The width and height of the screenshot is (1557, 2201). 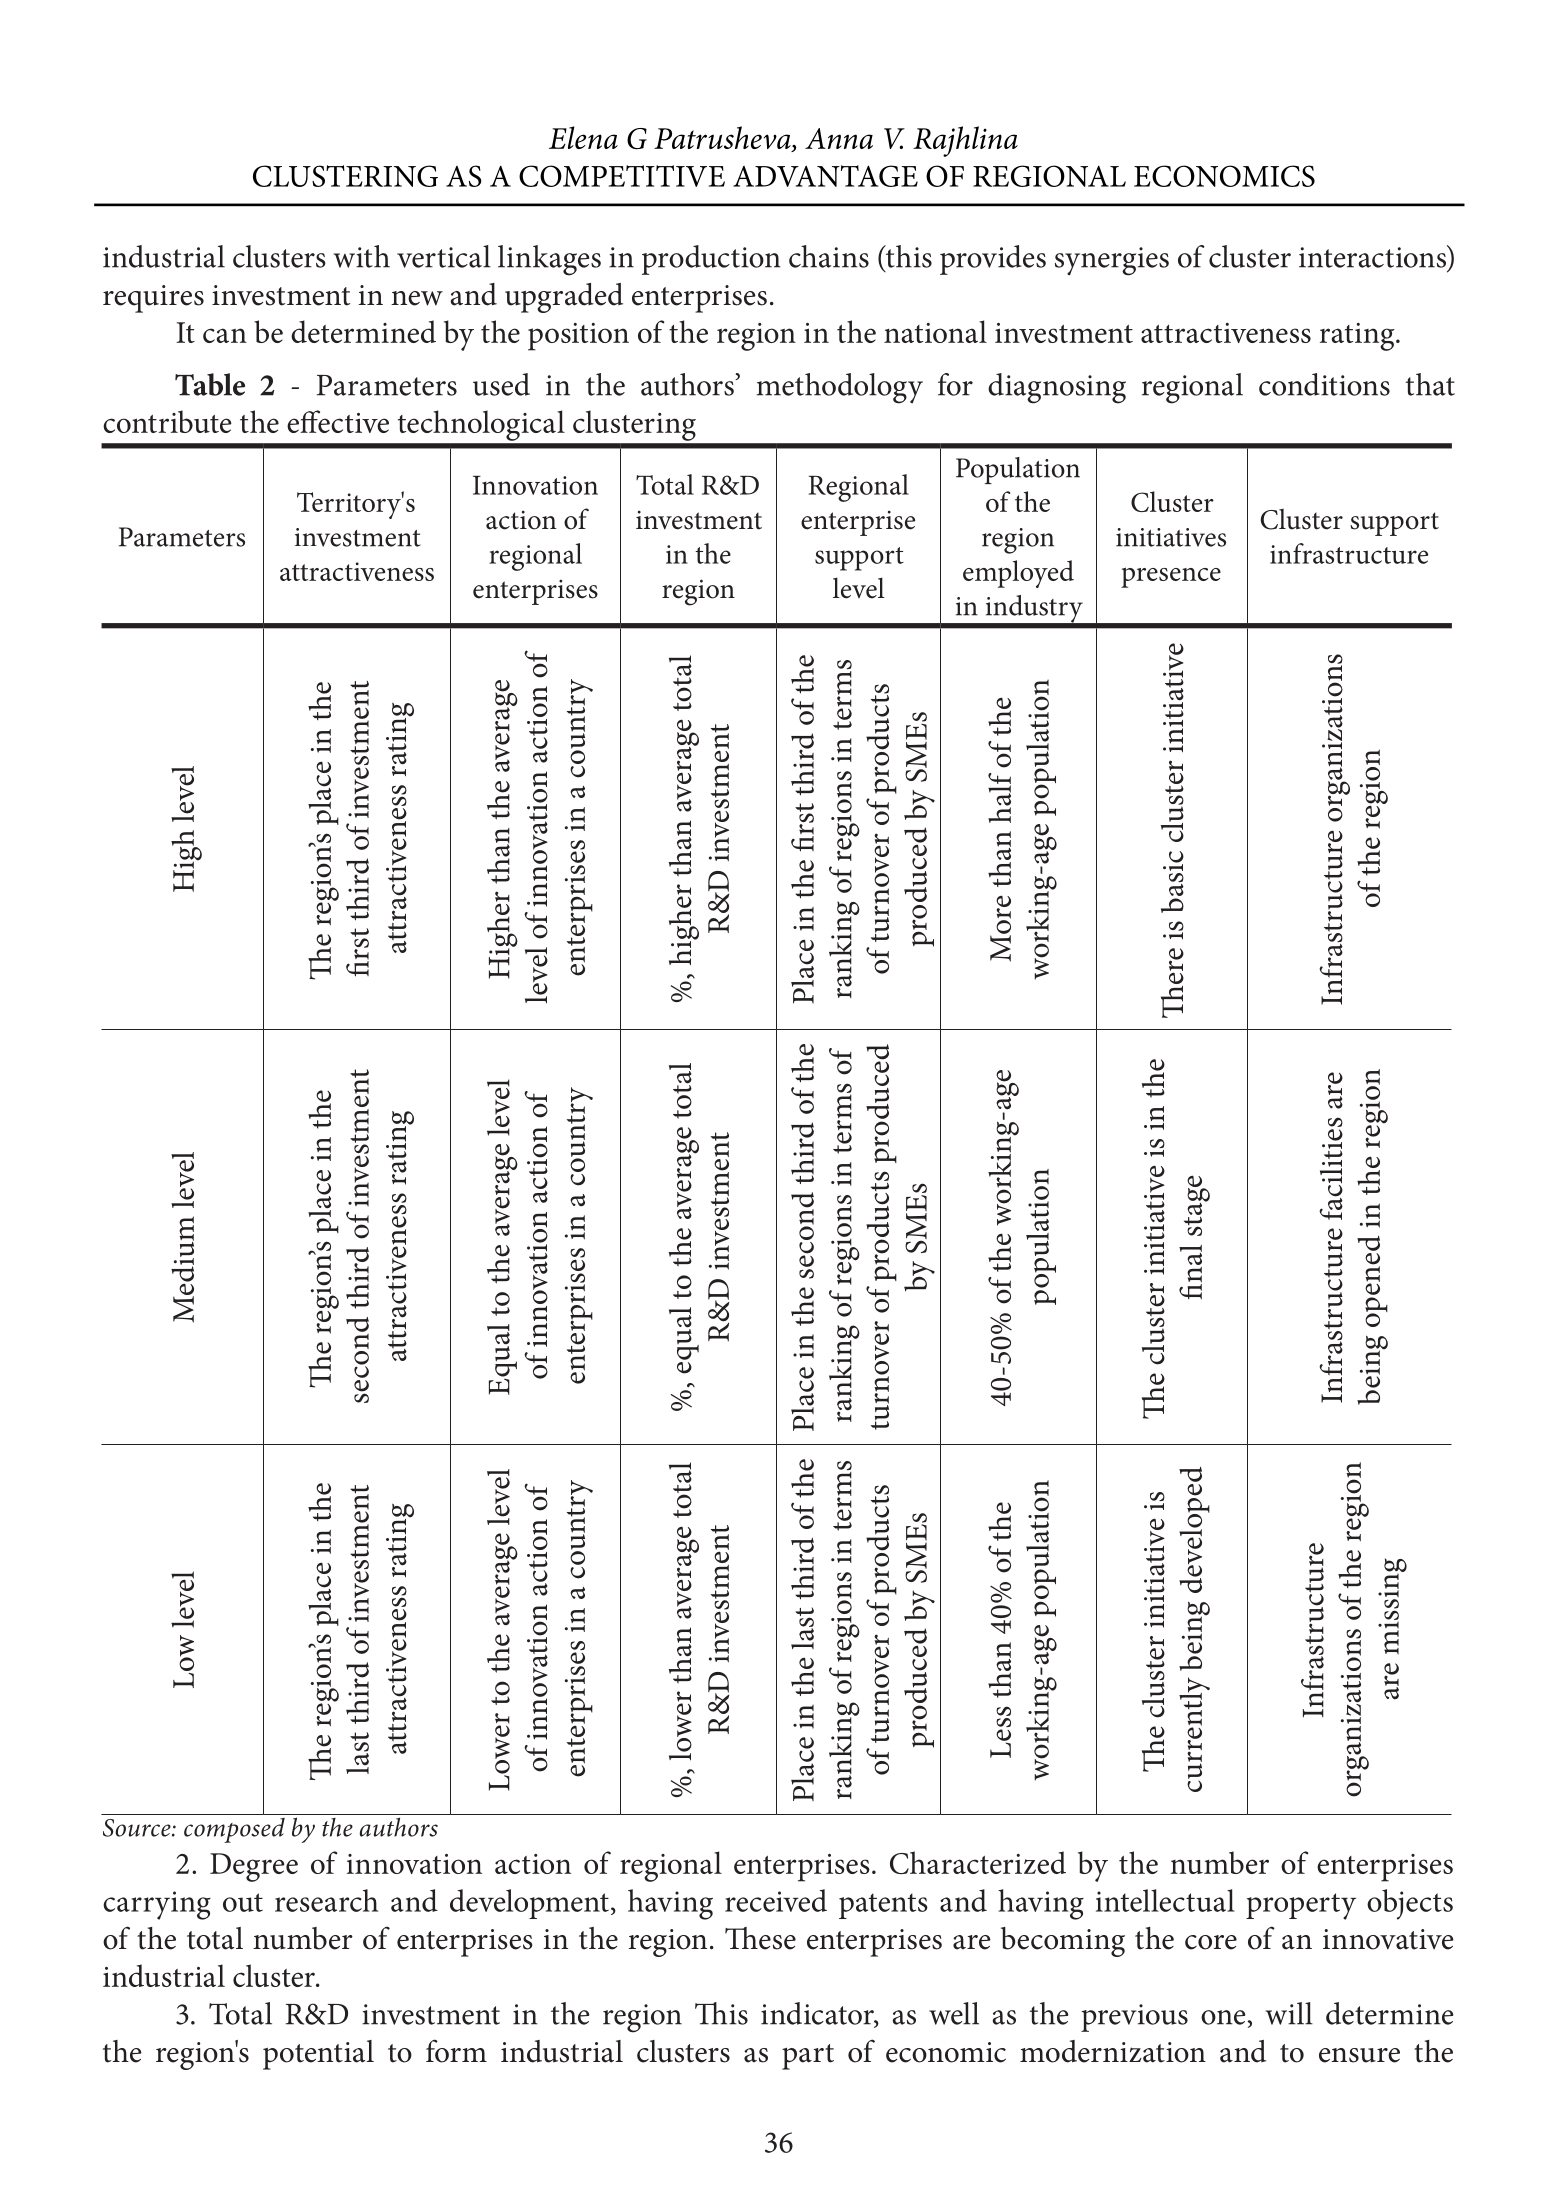 I want to click on presence, so click(x=1171, y=577).
